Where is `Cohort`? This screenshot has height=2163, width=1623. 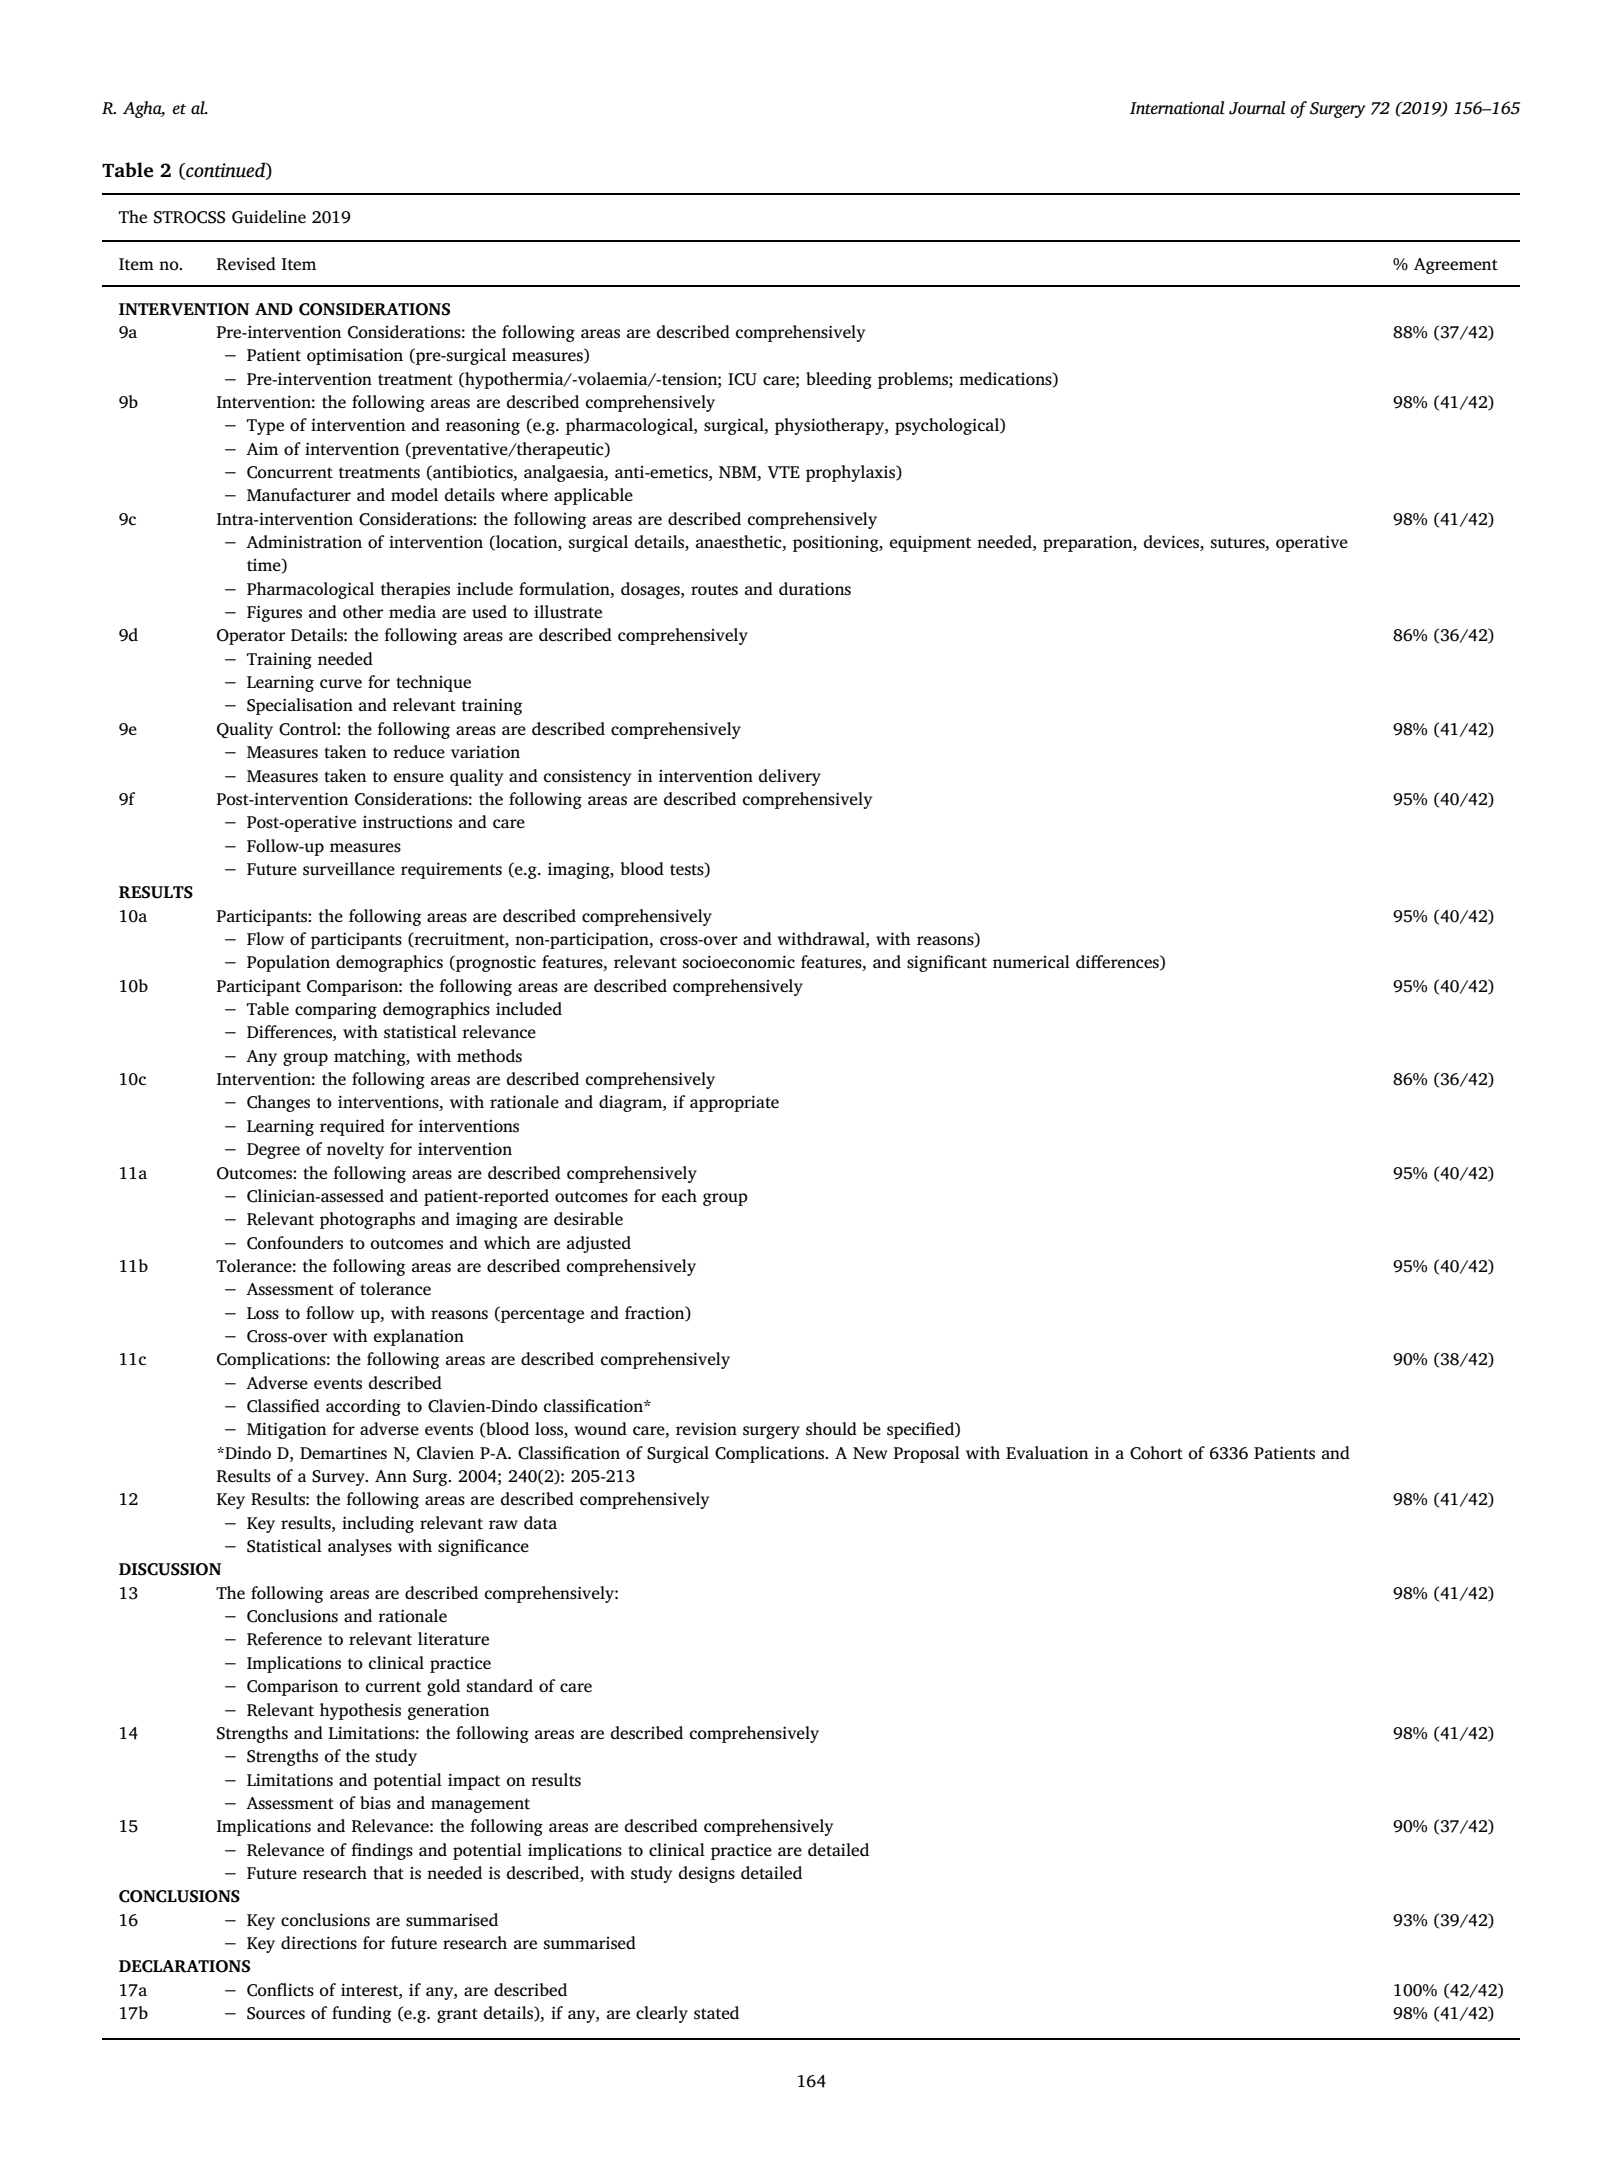
Cohort is located at coordinates (1156, 1453).
